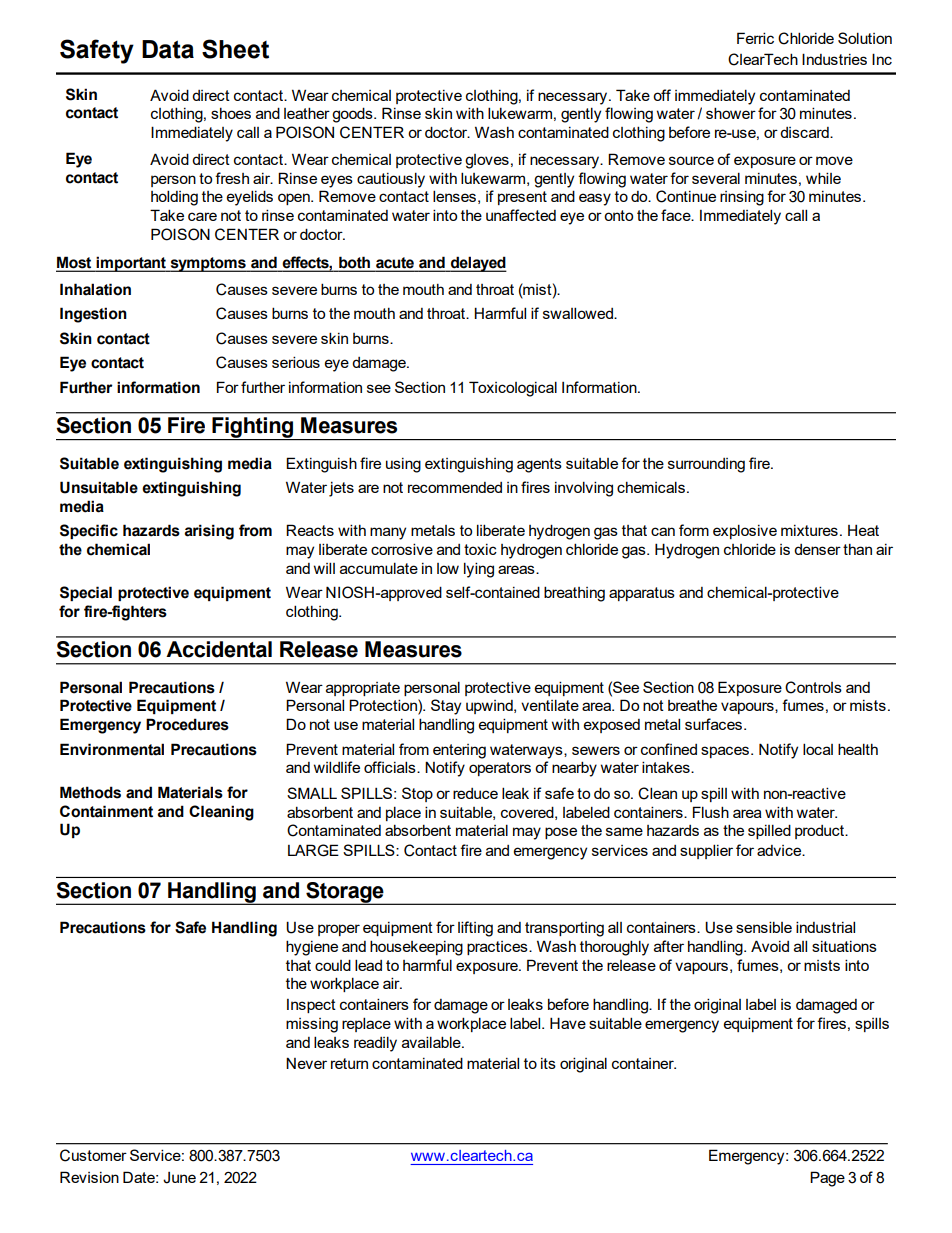  What do you see at coordinates (479, 570) in the page?
I see `lying` at bounding box center [479, 570].
